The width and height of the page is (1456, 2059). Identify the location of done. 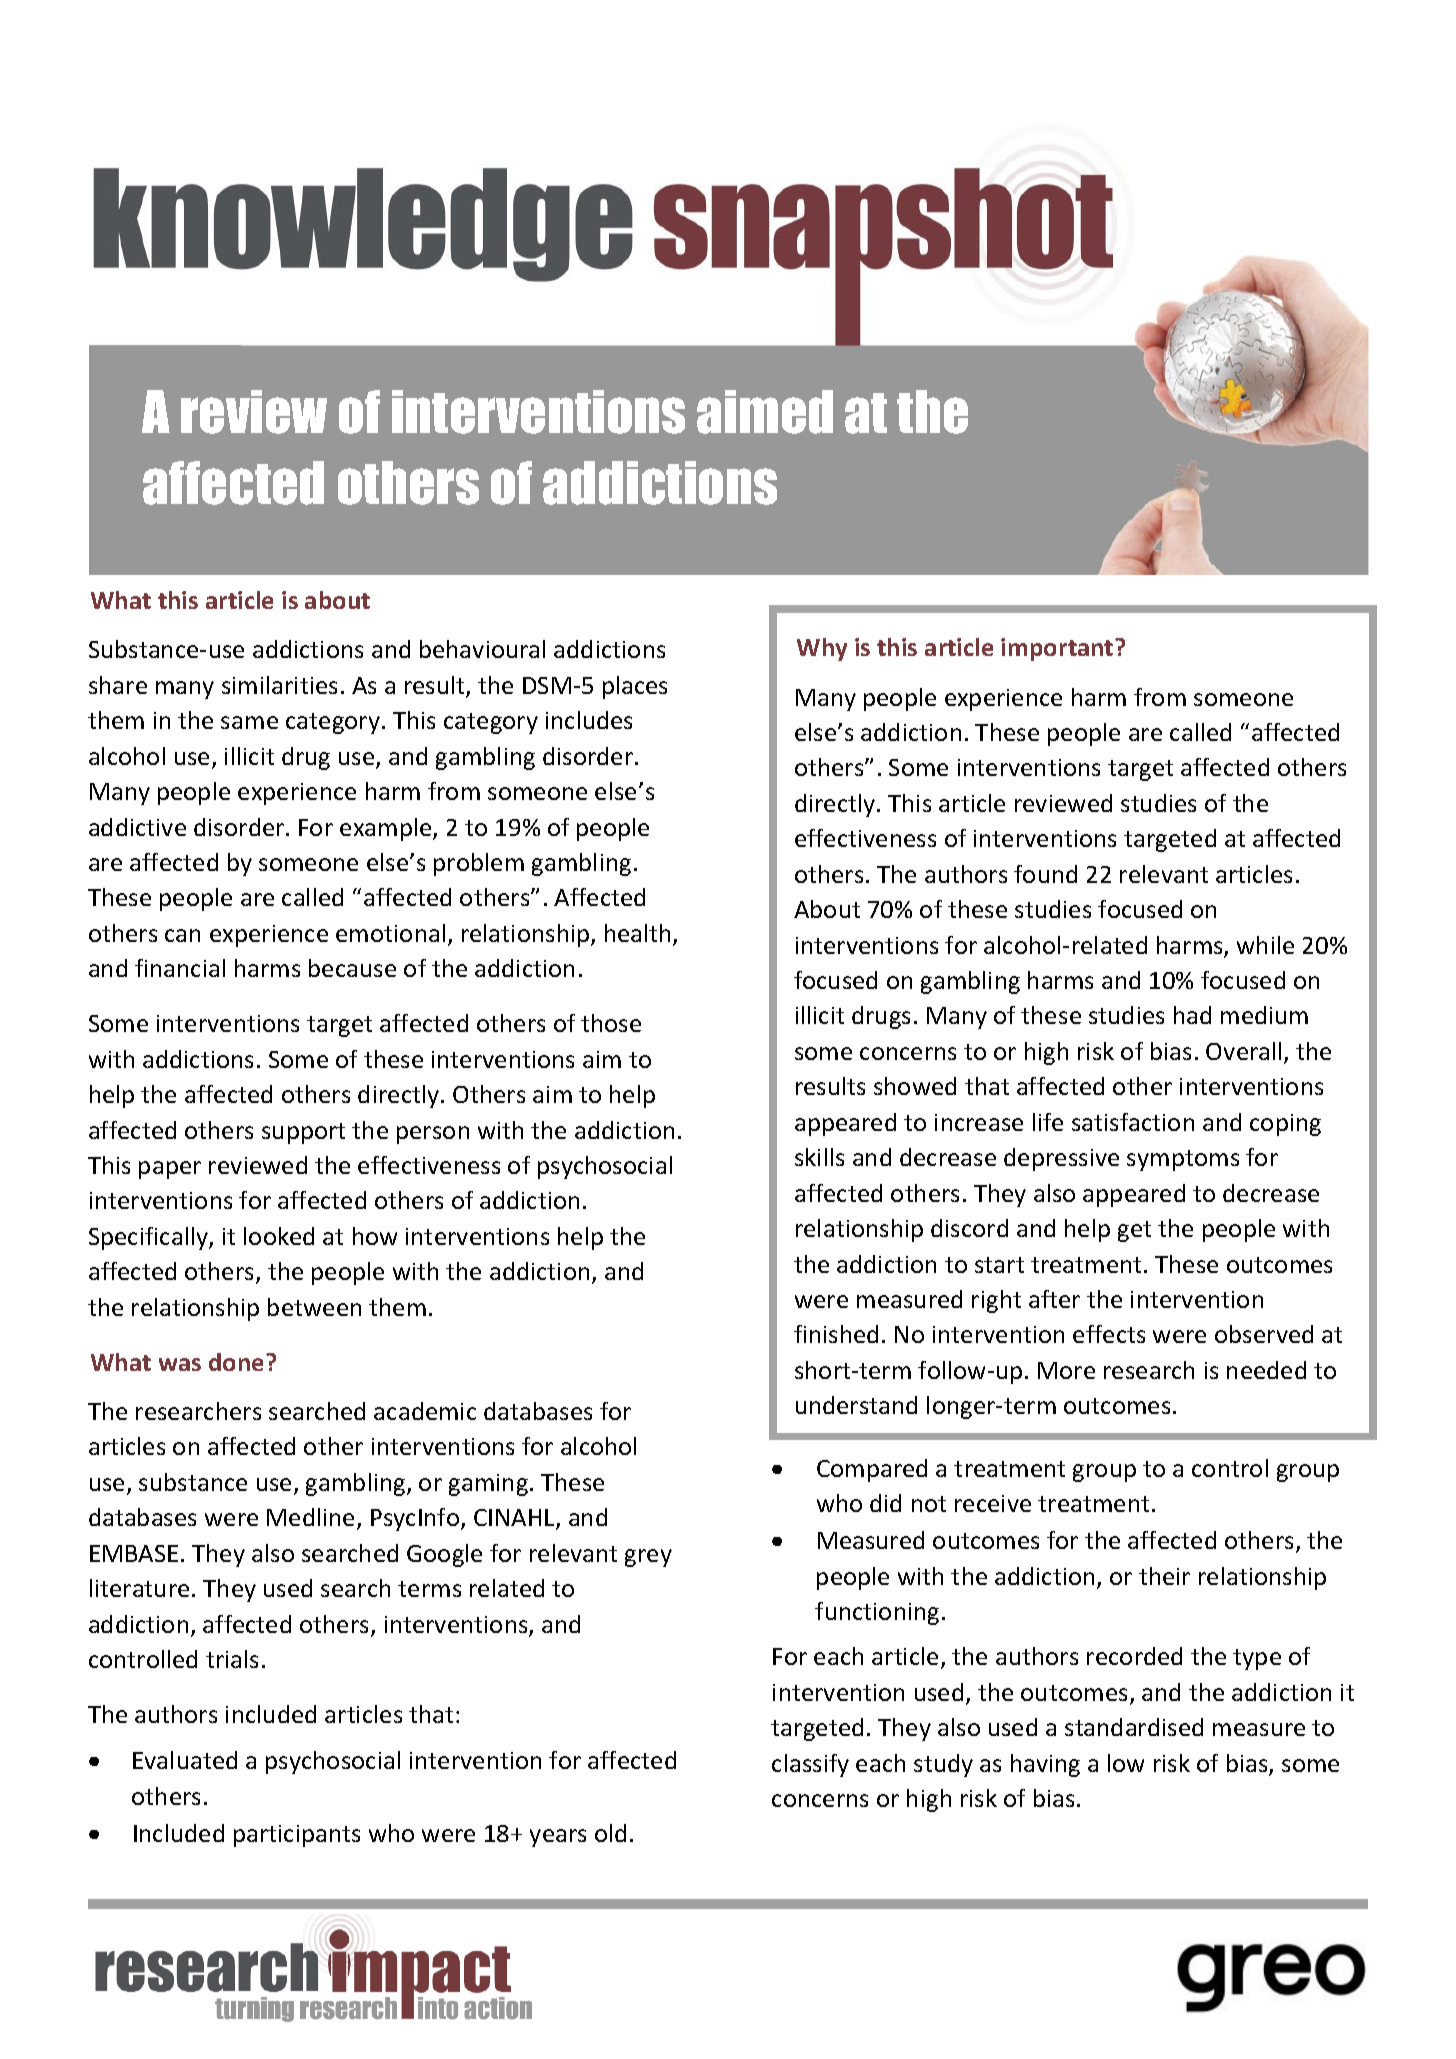
(236, 1362).
